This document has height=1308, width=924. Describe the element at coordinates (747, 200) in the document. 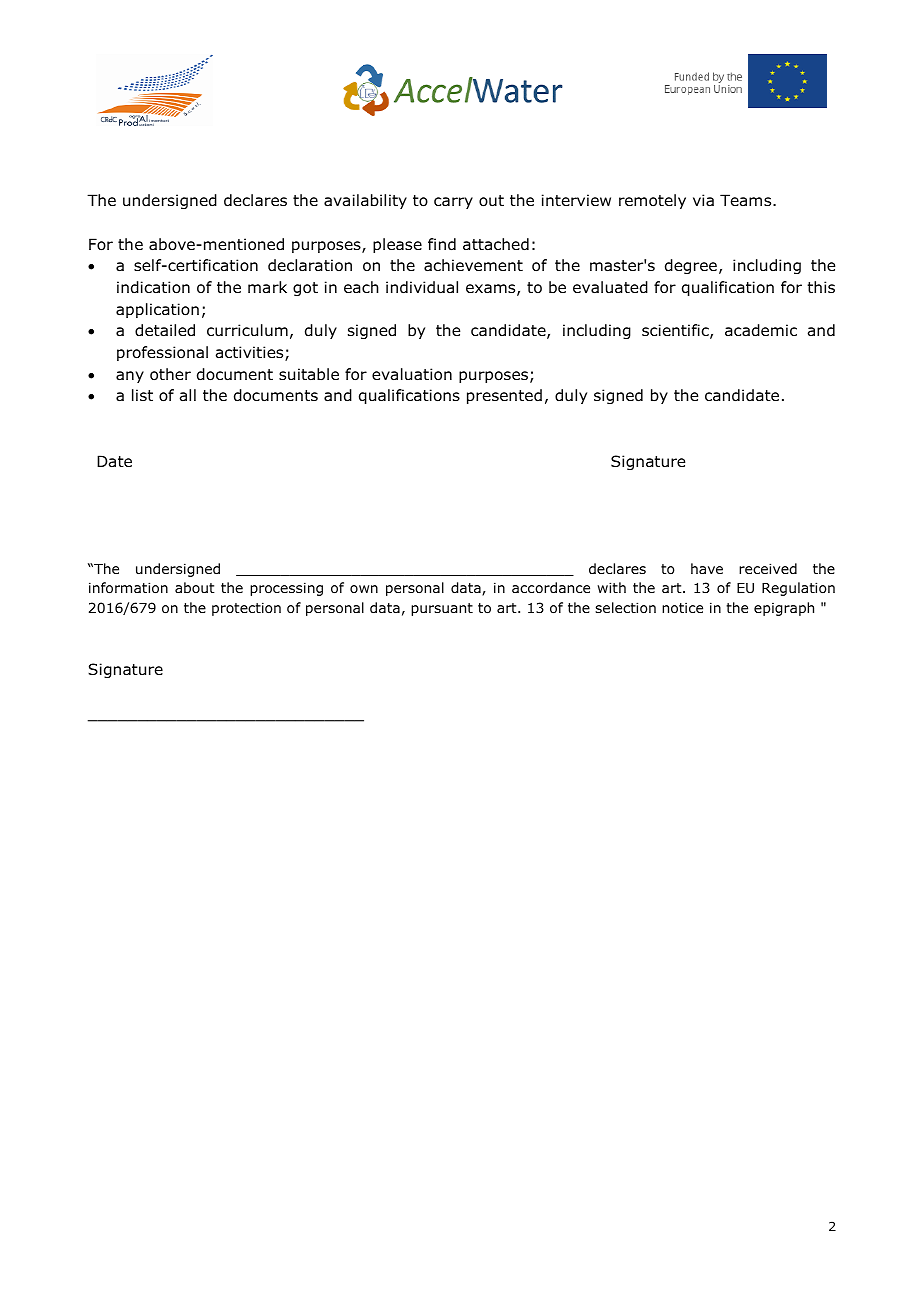

I see `Teams` at that location.
